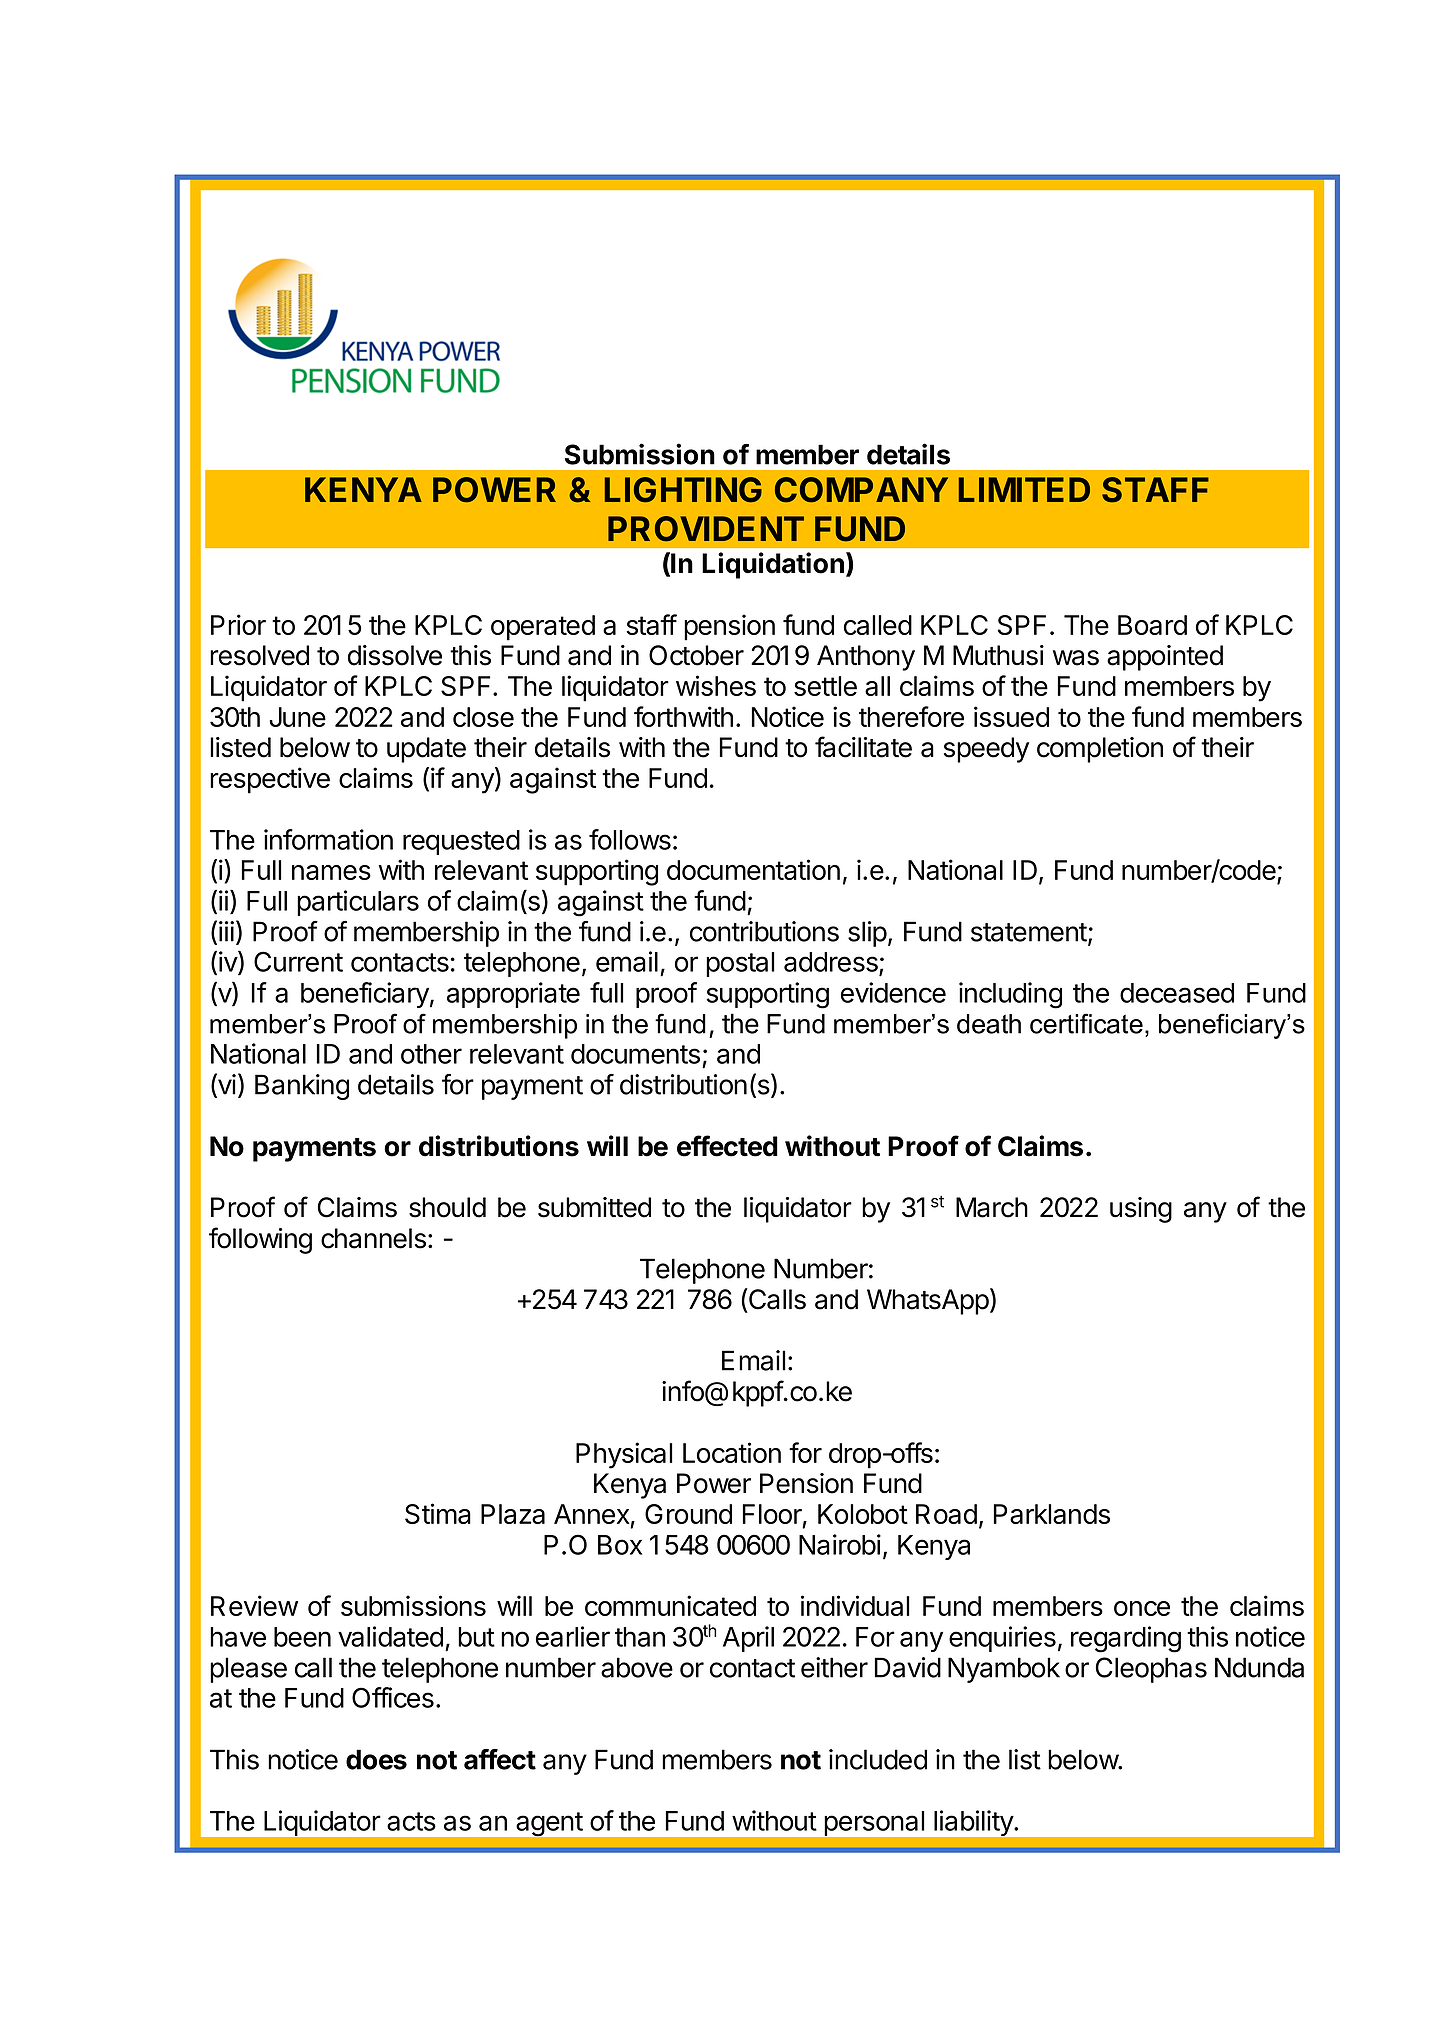 The image size is (1443, 2040). Describe the element at coordinates (238, 624) in the screenshot. I see `Prior` at that location.
